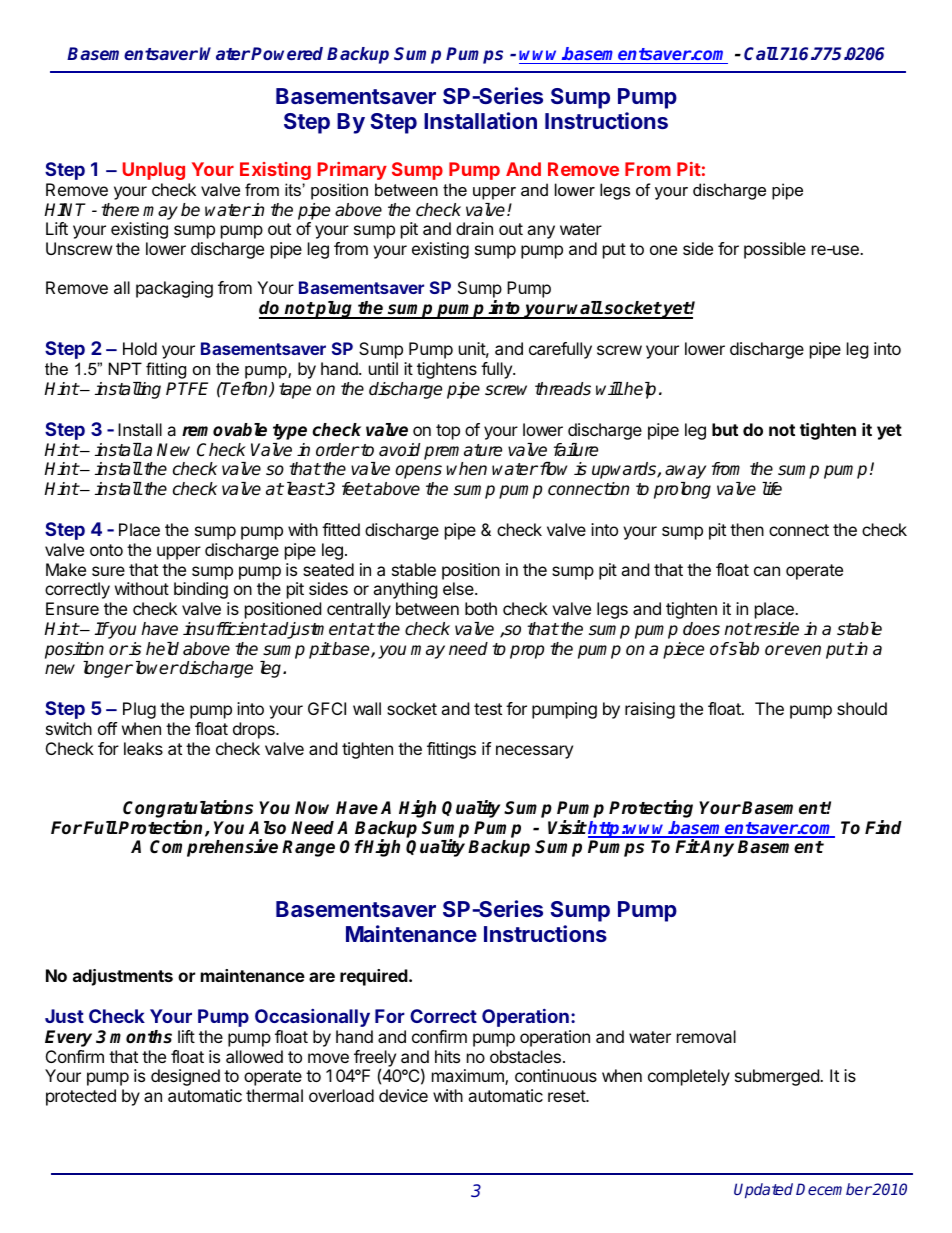 The height and width of the screenshot is (1233, 952). Describe the element at coordinates (761, 53) in the screenshot. I see `Call` at that location.
